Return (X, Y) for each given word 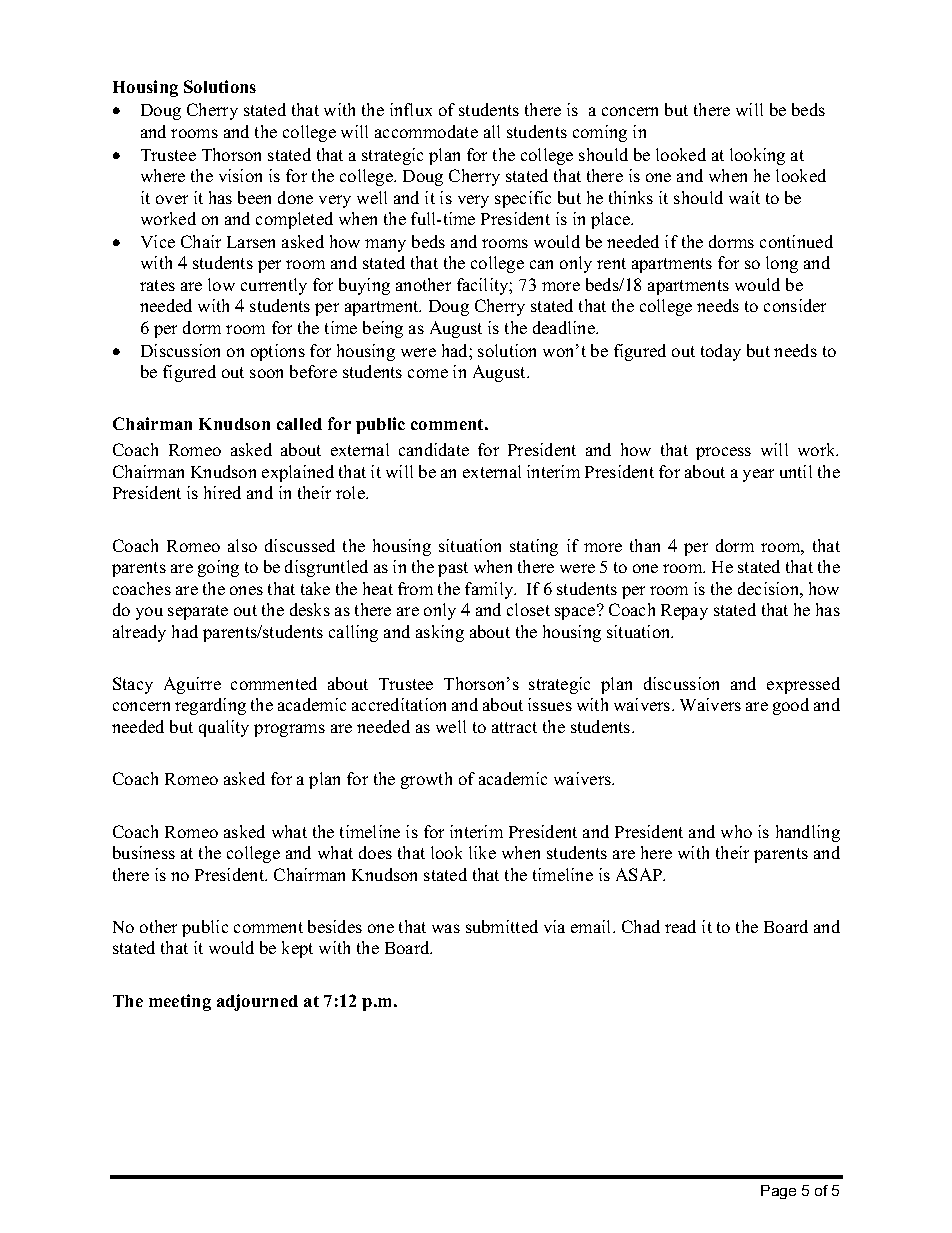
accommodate (426, 131)
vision (240, 175)
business (144, 852)
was (446, 928)
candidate (434, 449)
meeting (180, 1002)
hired (222, 492)
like (482, 852)
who (736, 831)
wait (744, 197)
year (758, 475)
